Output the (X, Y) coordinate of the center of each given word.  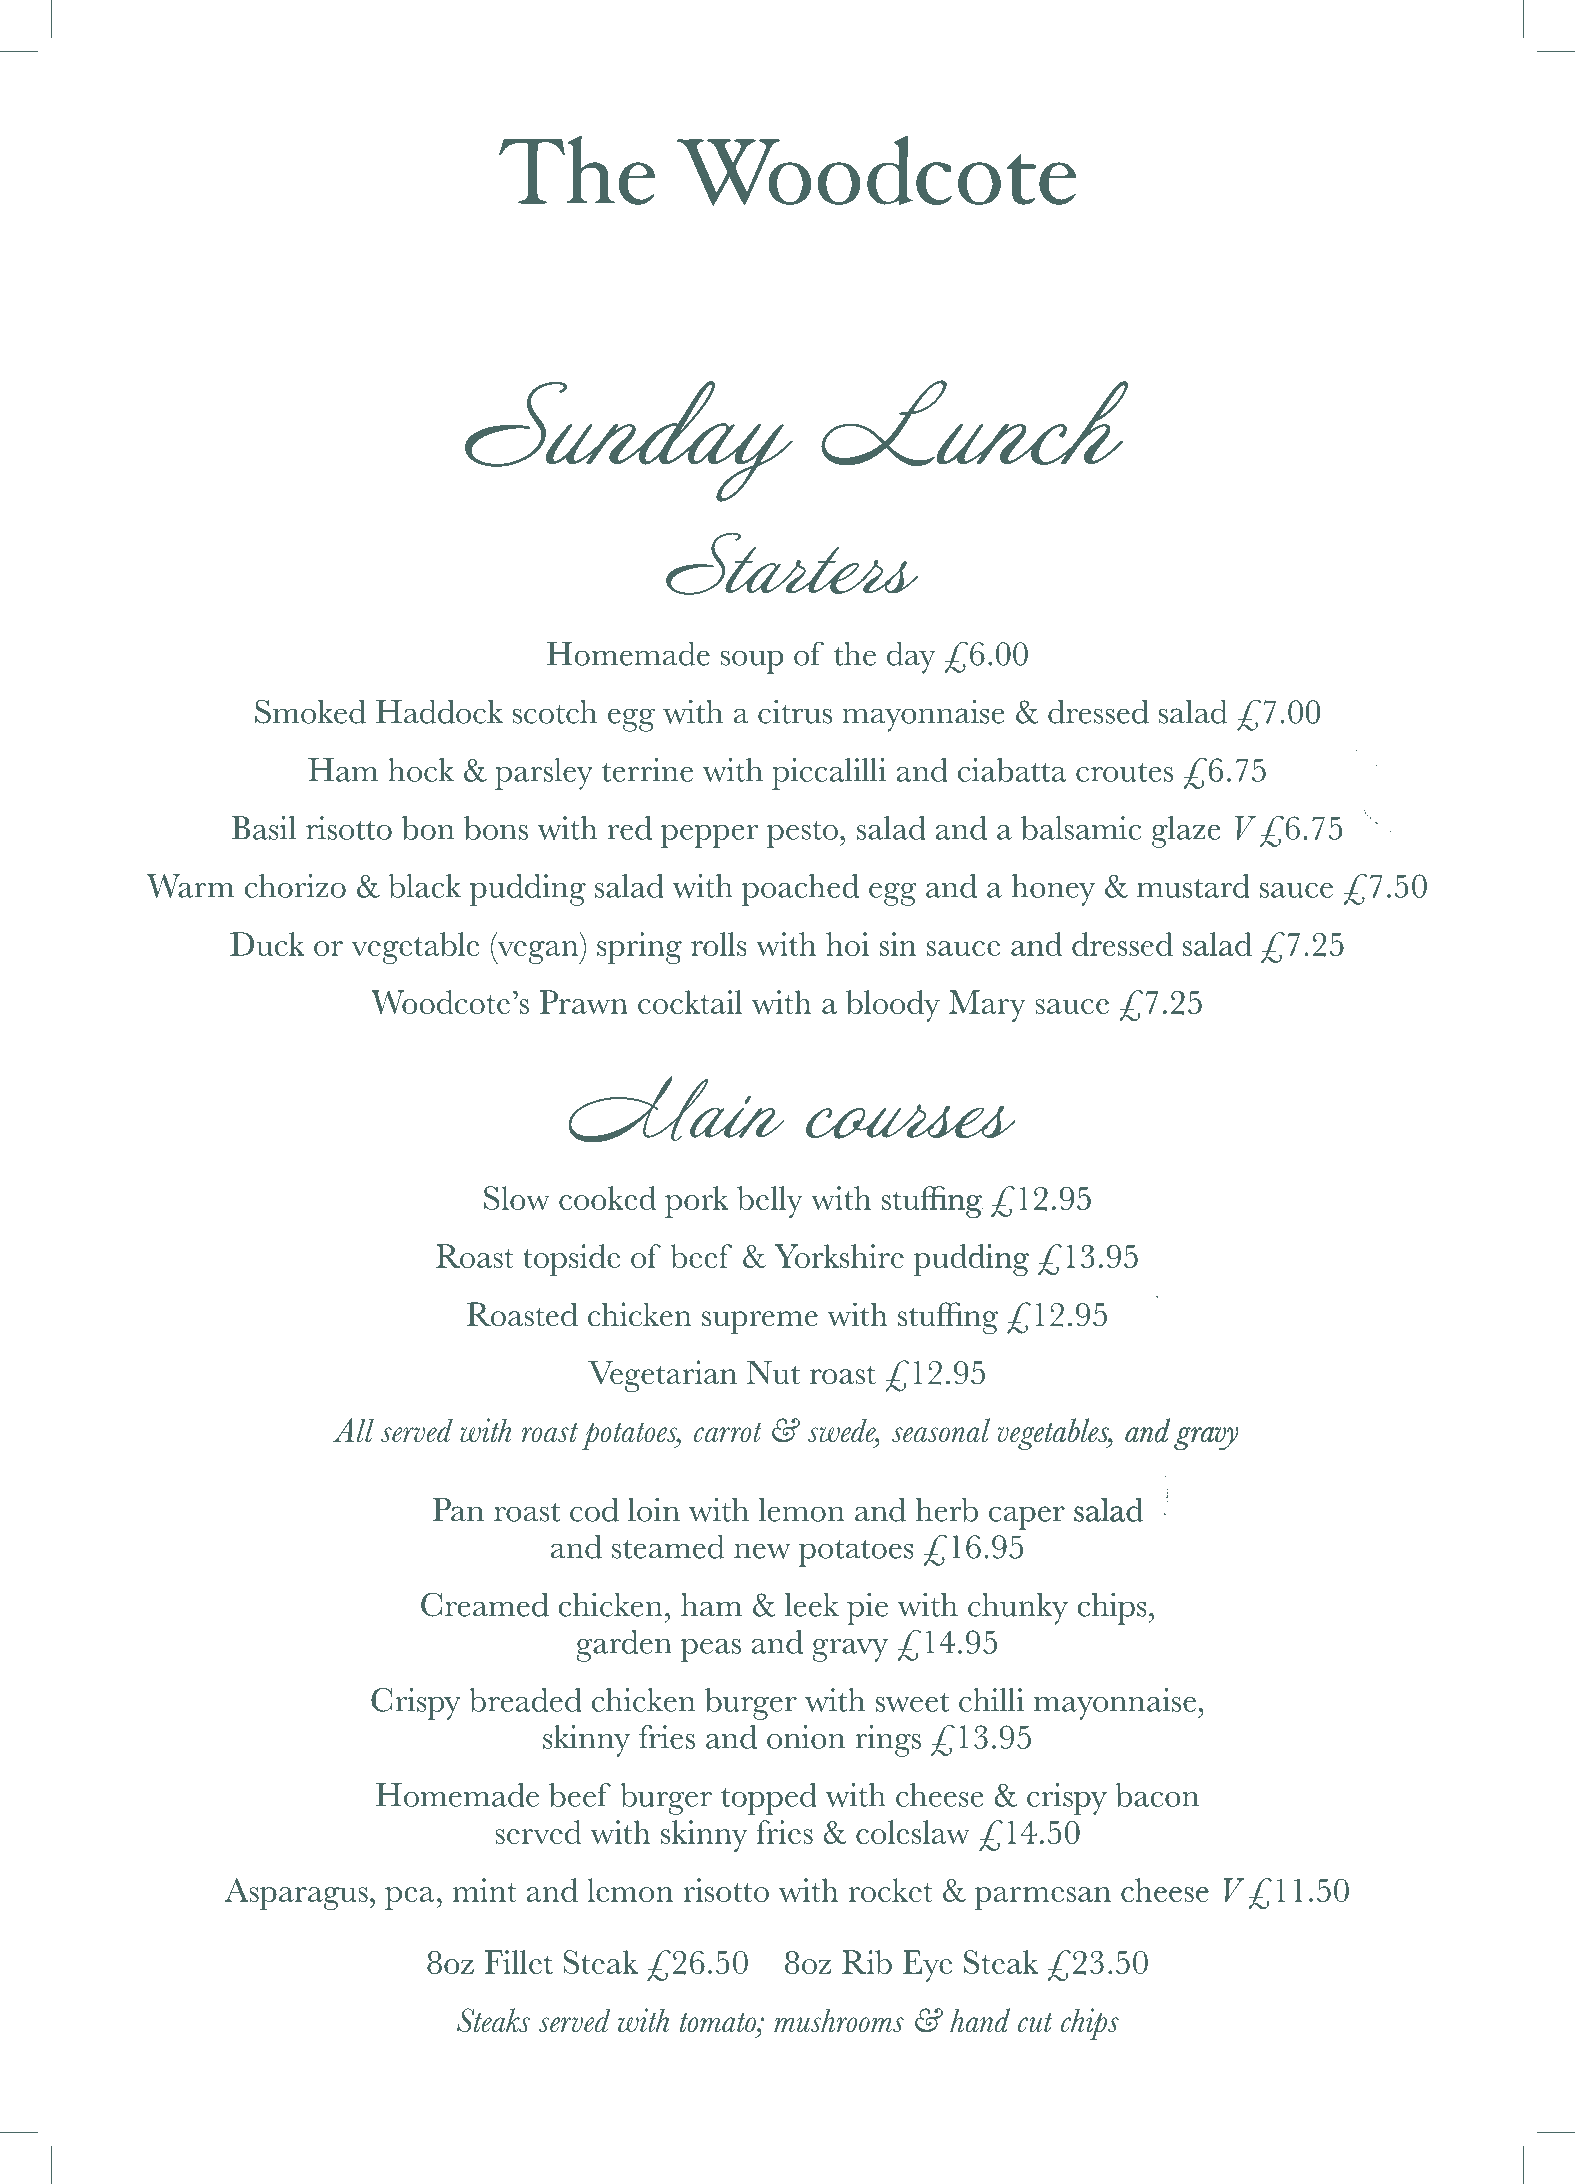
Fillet (518, 1962)
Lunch (974, 423)
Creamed (485, 1604)
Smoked (310, 711)
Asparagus (296, 1894)
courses (911, 1121)
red (630, 828)
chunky (1018, 1609)
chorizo (295, 886)
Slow (517, 1198)
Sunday (629, 441)
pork (697, 1202)
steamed (668, 1547)
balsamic (1081, 828)
